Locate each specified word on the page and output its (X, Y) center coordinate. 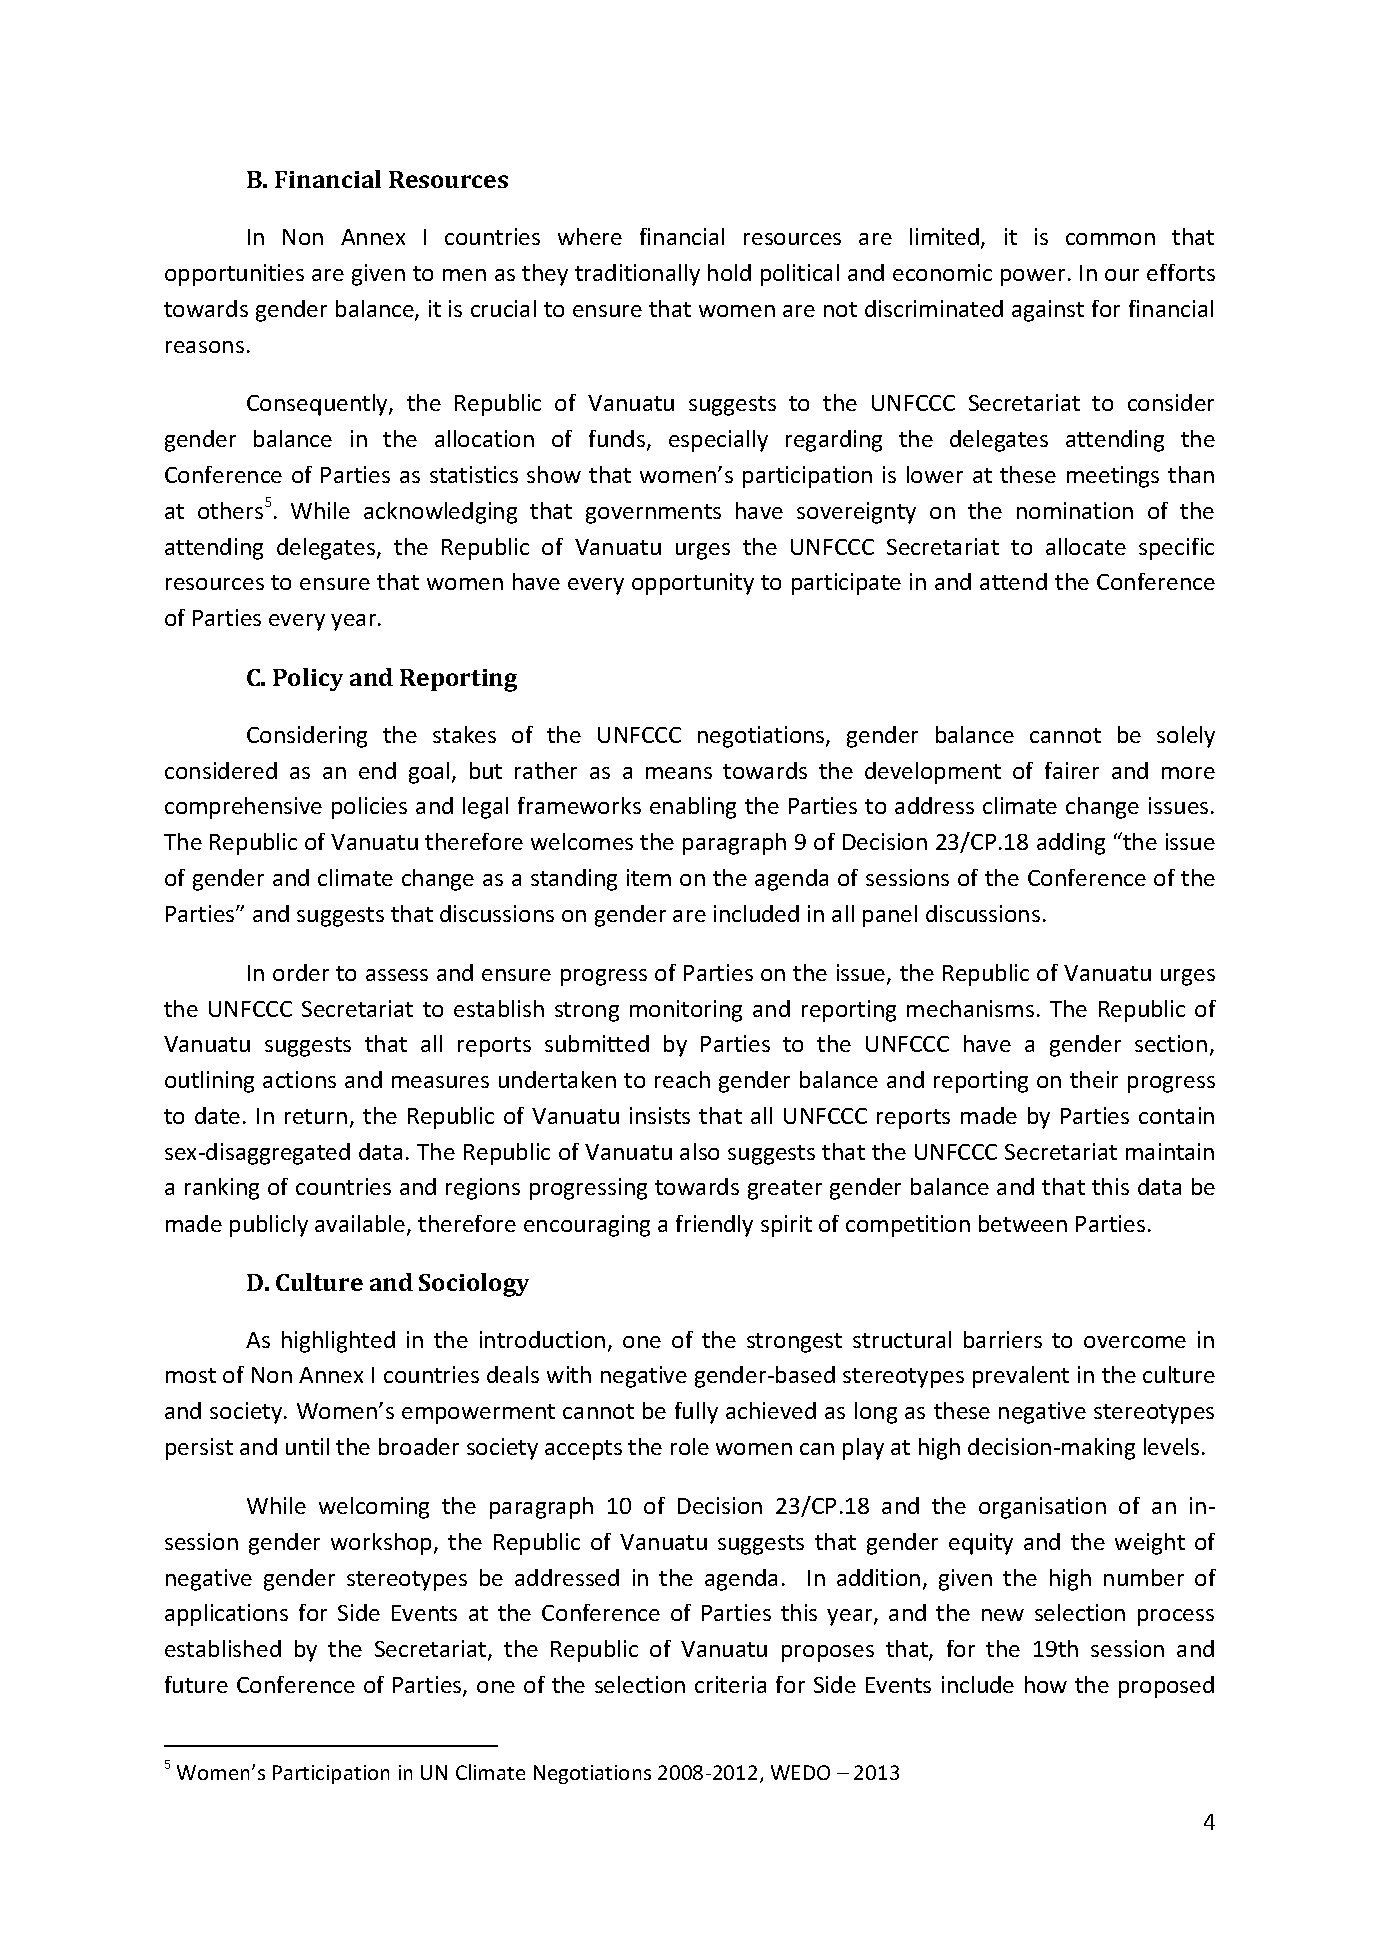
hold (729, 272)
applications (226, 1615)
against (1048, 311)
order (301, 972)
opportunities (234, 275)
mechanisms (970, 1008)
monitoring (686, 1011)
